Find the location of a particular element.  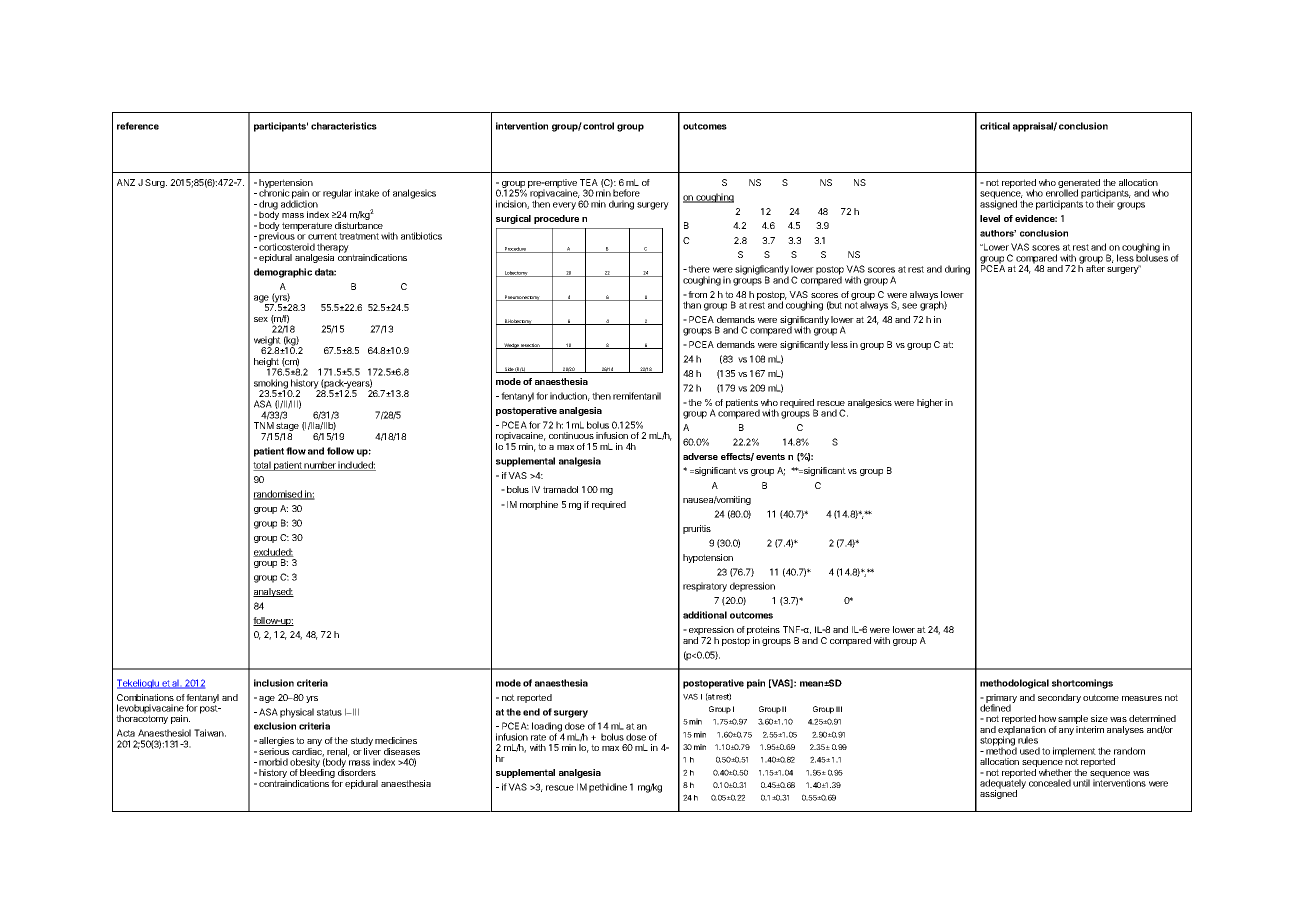

characteristics is located at coordinates (344, 126).
